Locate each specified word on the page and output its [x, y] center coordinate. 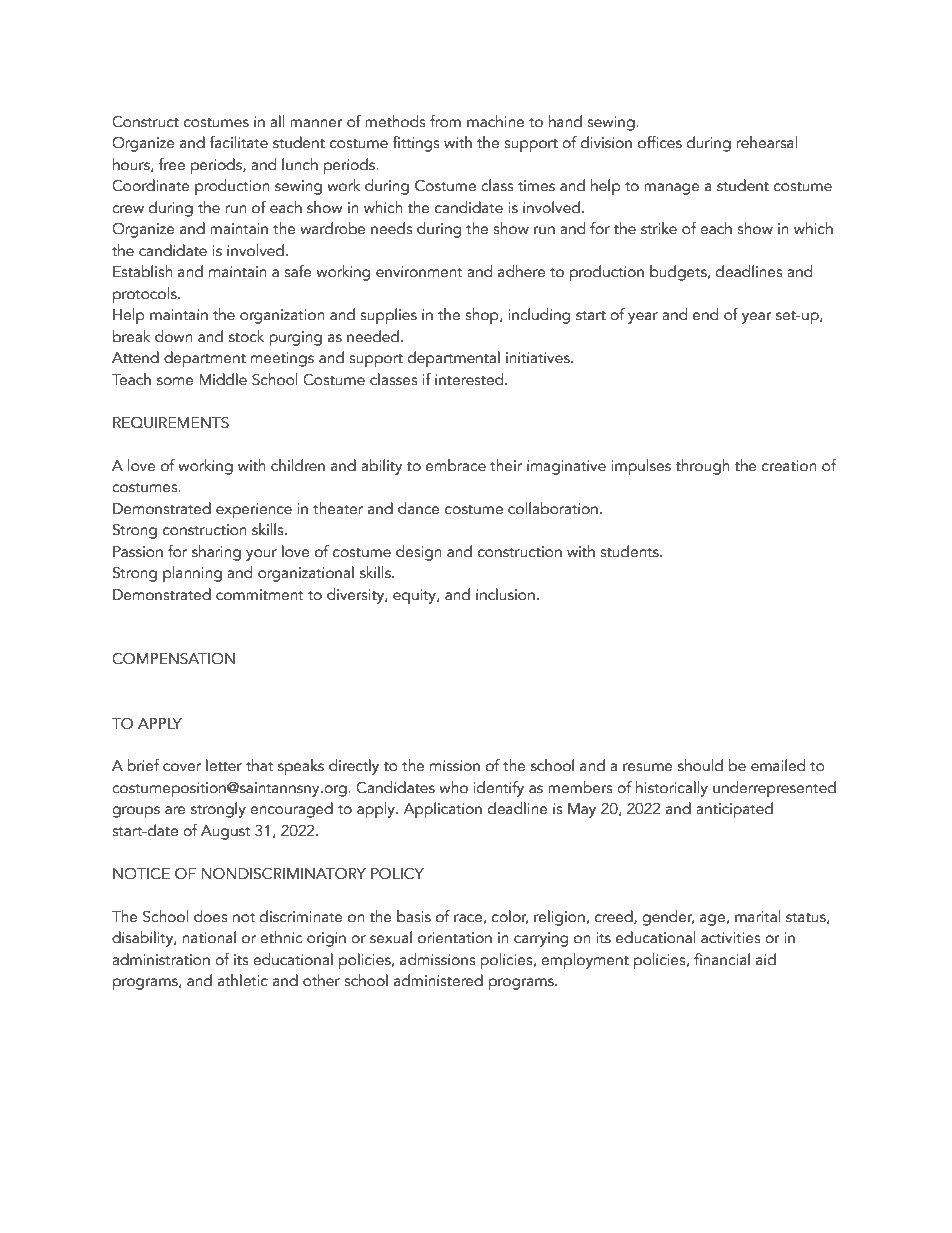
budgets [679, 273]
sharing [216, 553]
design [418, 553]
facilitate [239, 142]
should [700, 765]
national [209, 937]
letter [224, 765]
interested [470, 379]
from [445, 121]
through [702, 467]
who [453, 787]
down [173, 336]
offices [660, 142]
